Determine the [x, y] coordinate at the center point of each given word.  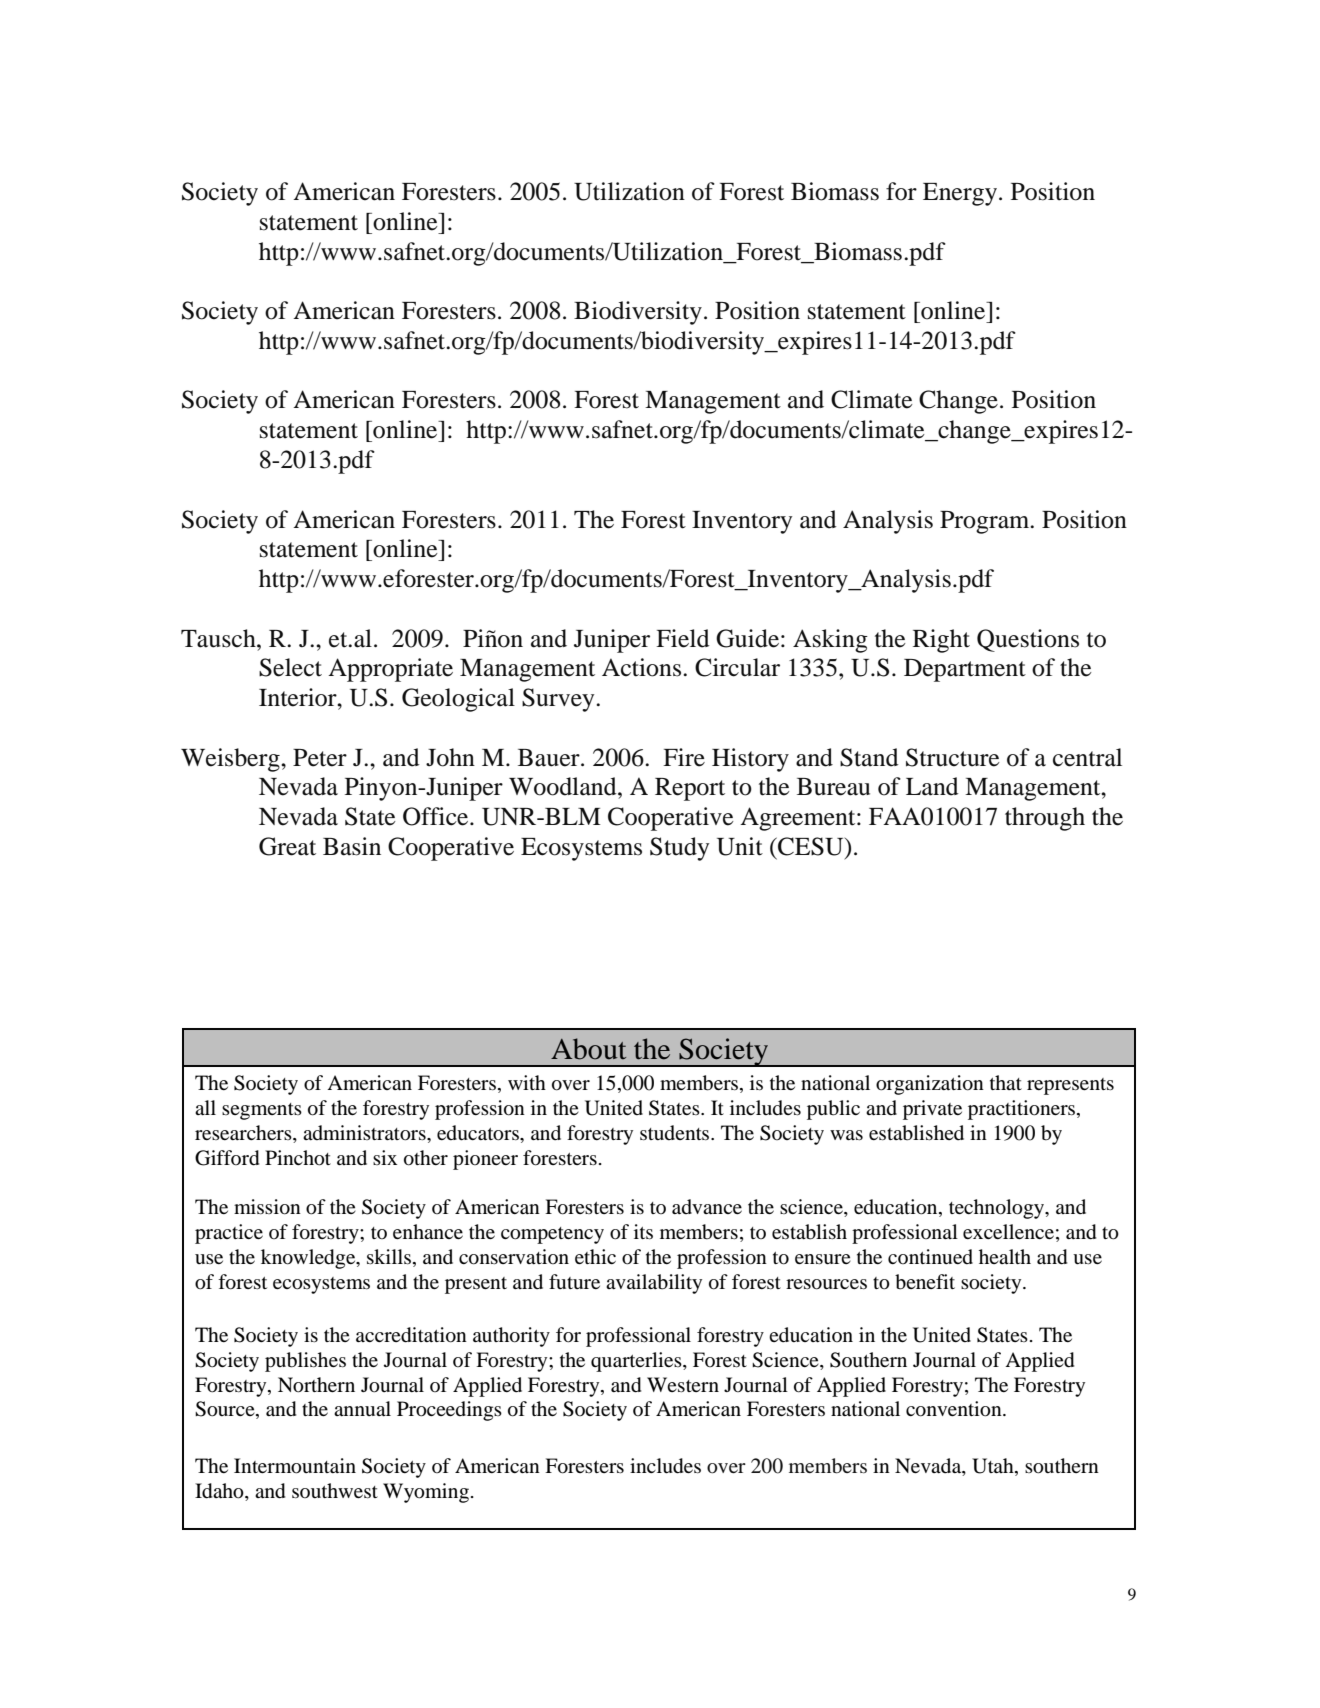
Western [683, 1384]
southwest [335, 1490]
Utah [994, 1467]
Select [290, 667]
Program [986, 522]
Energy [960, 194]
